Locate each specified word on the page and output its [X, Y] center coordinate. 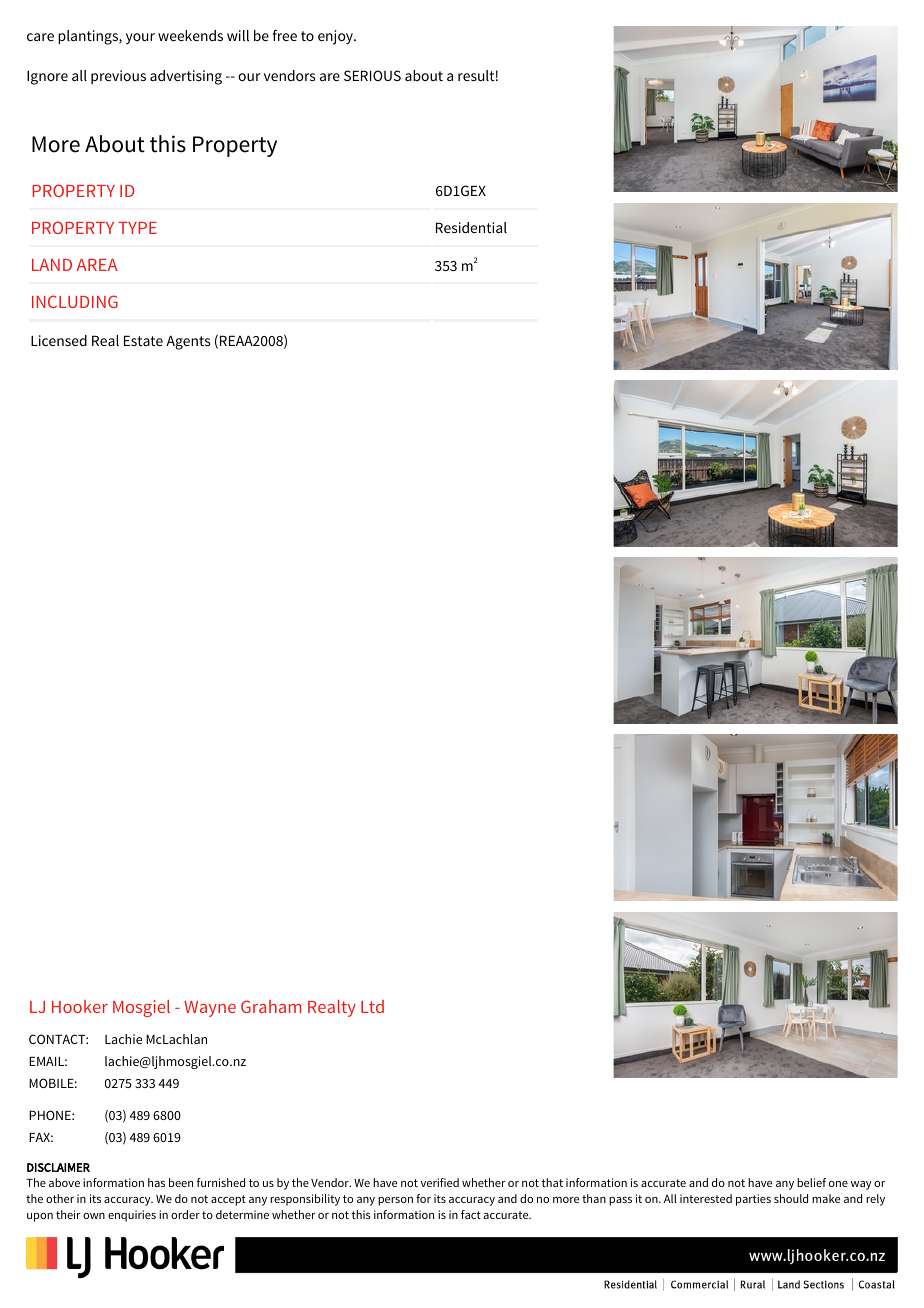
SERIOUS [372, 75]
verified [440, 1182]
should [791, 1198]
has [156, 1182]
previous [118, 77]
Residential [471, 227]
